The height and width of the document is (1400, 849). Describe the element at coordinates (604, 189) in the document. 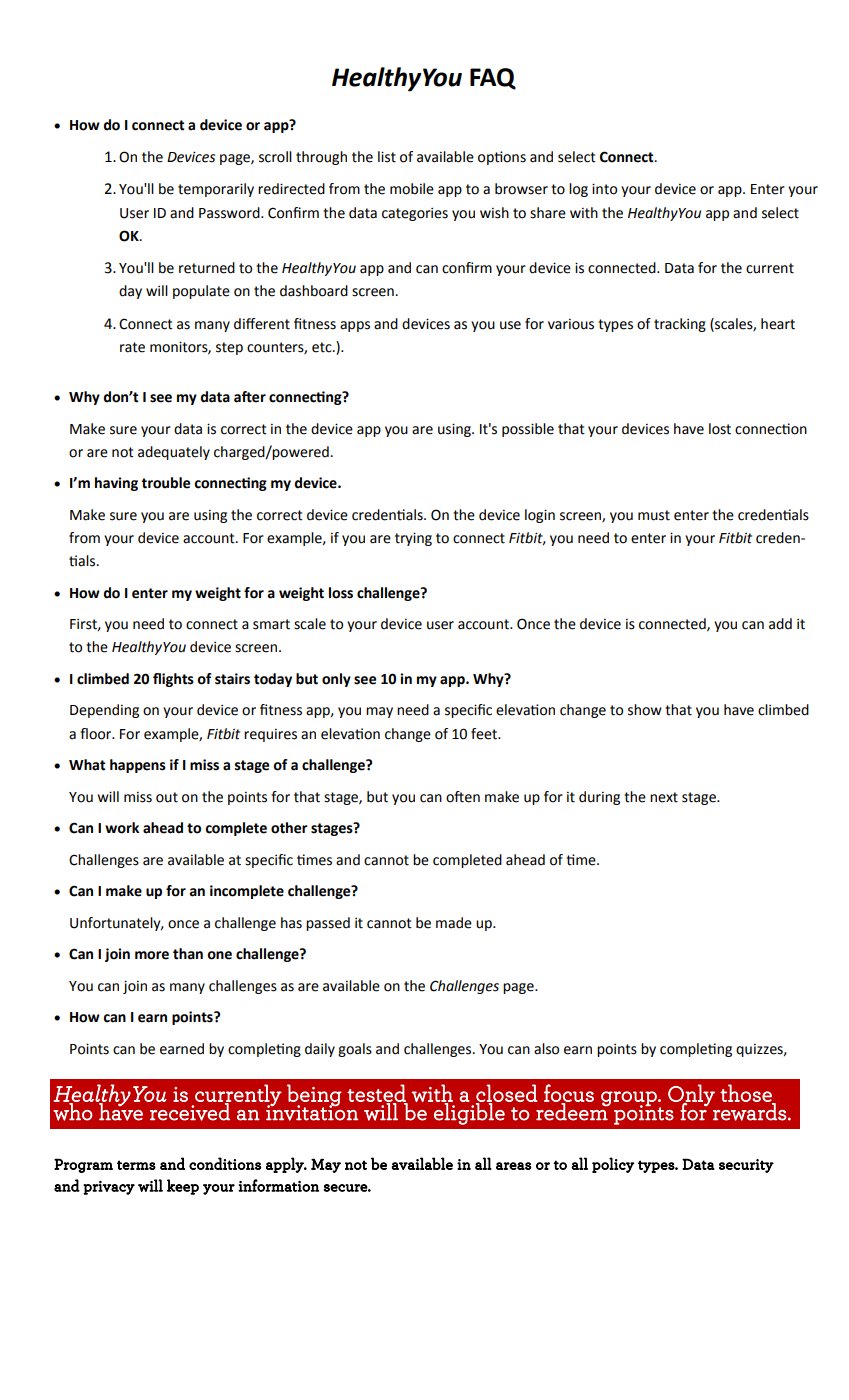

I see `into` at that location.
